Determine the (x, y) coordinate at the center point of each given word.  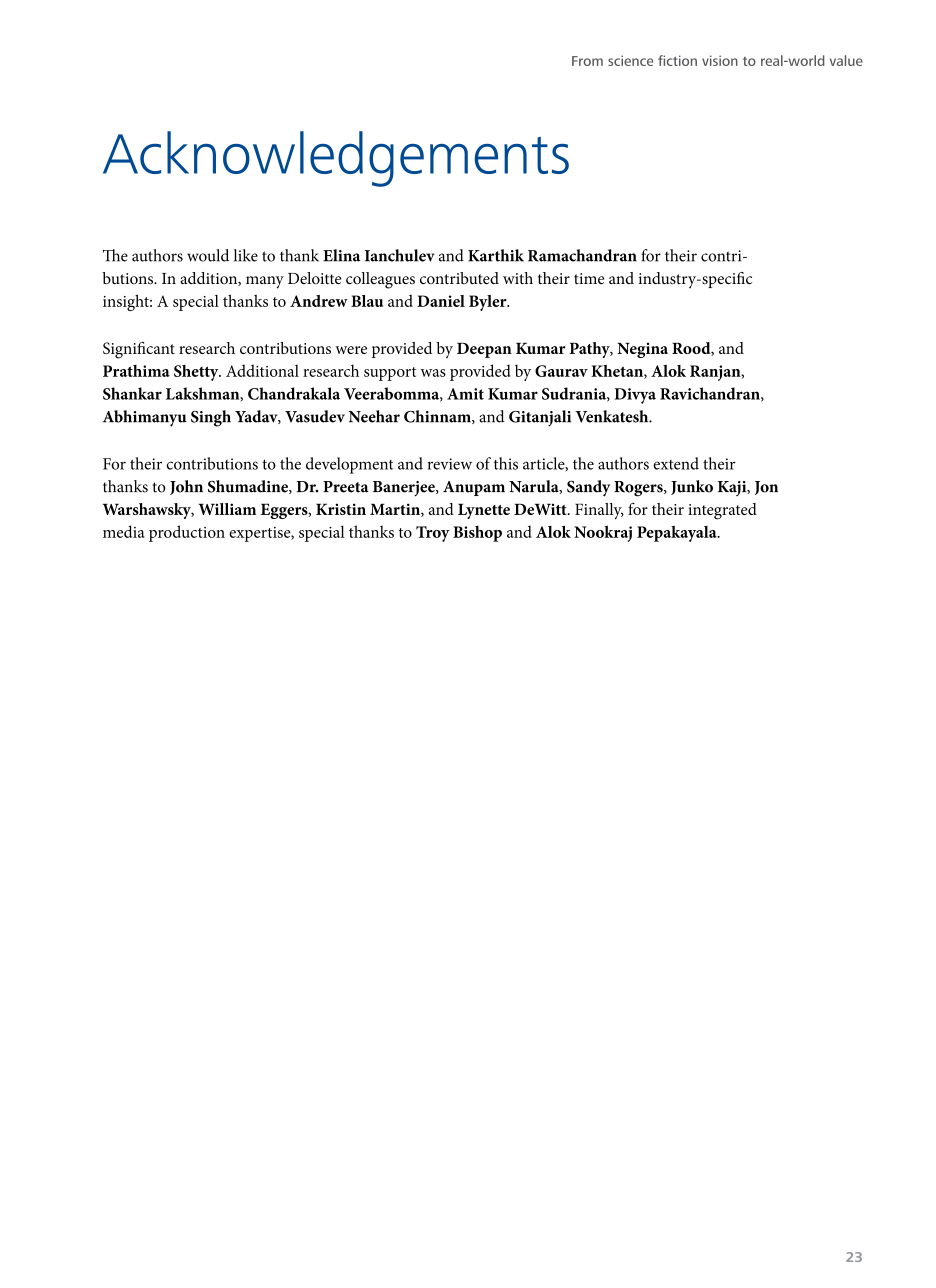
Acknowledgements (336, 159)
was (433, 373)
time (589, 278)
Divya (635, 396)
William (227, 509)
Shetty (197, 373)
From (587, 61)
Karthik (496, 255)
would (208, 255)
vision (720, 60)
